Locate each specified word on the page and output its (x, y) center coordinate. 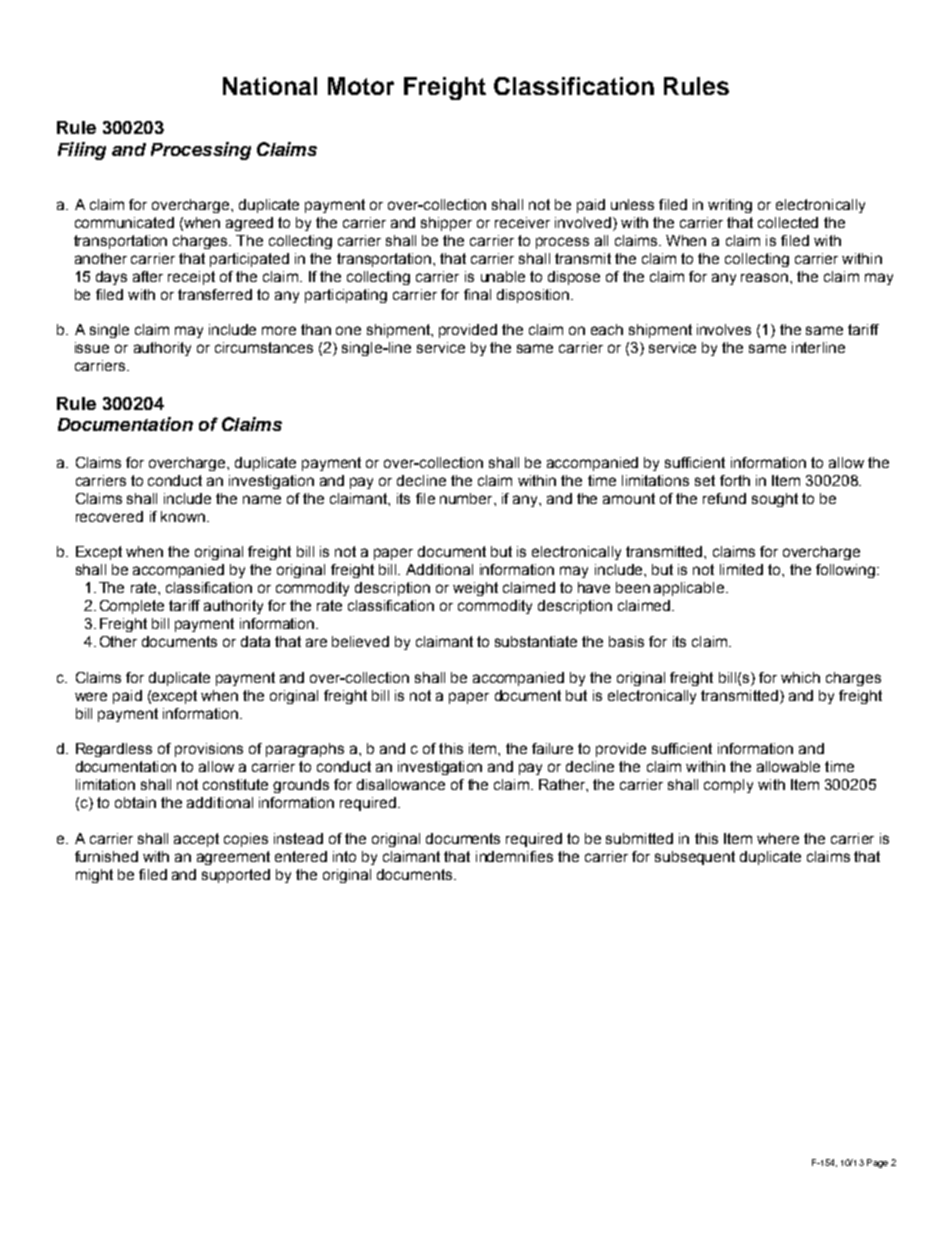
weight (475, 589)
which (800, 677)
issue (92, 347)
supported (236, 876)
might (94, 876)
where (778, 838)
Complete (132, 607)
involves (724, 329)
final (477, 294)
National (270, 86)
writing (730, 206)
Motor (361, 86)
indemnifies (514, 856)
